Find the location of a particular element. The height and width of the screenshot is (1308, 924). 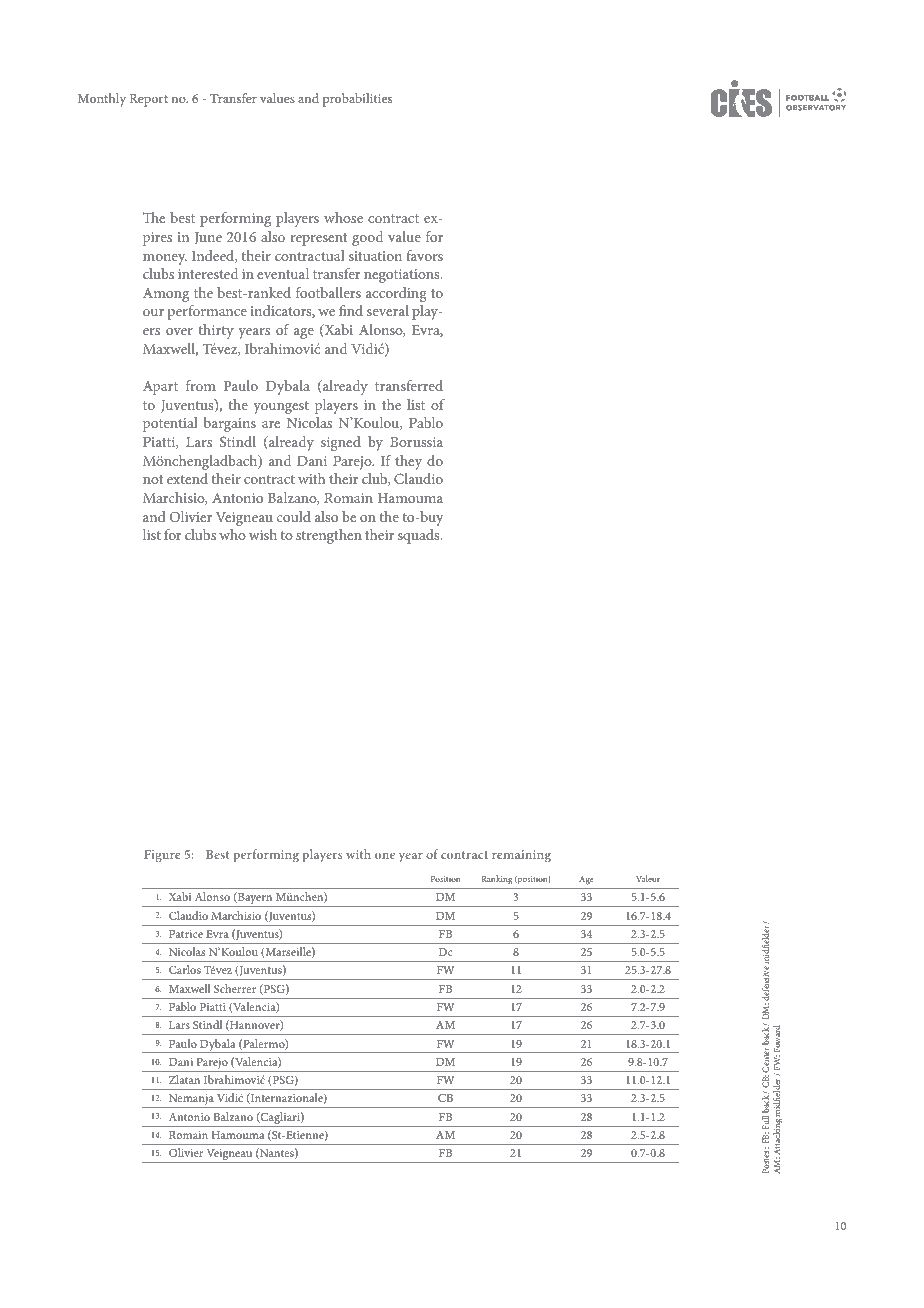

strengthen is located at coordinates (329, 536).
